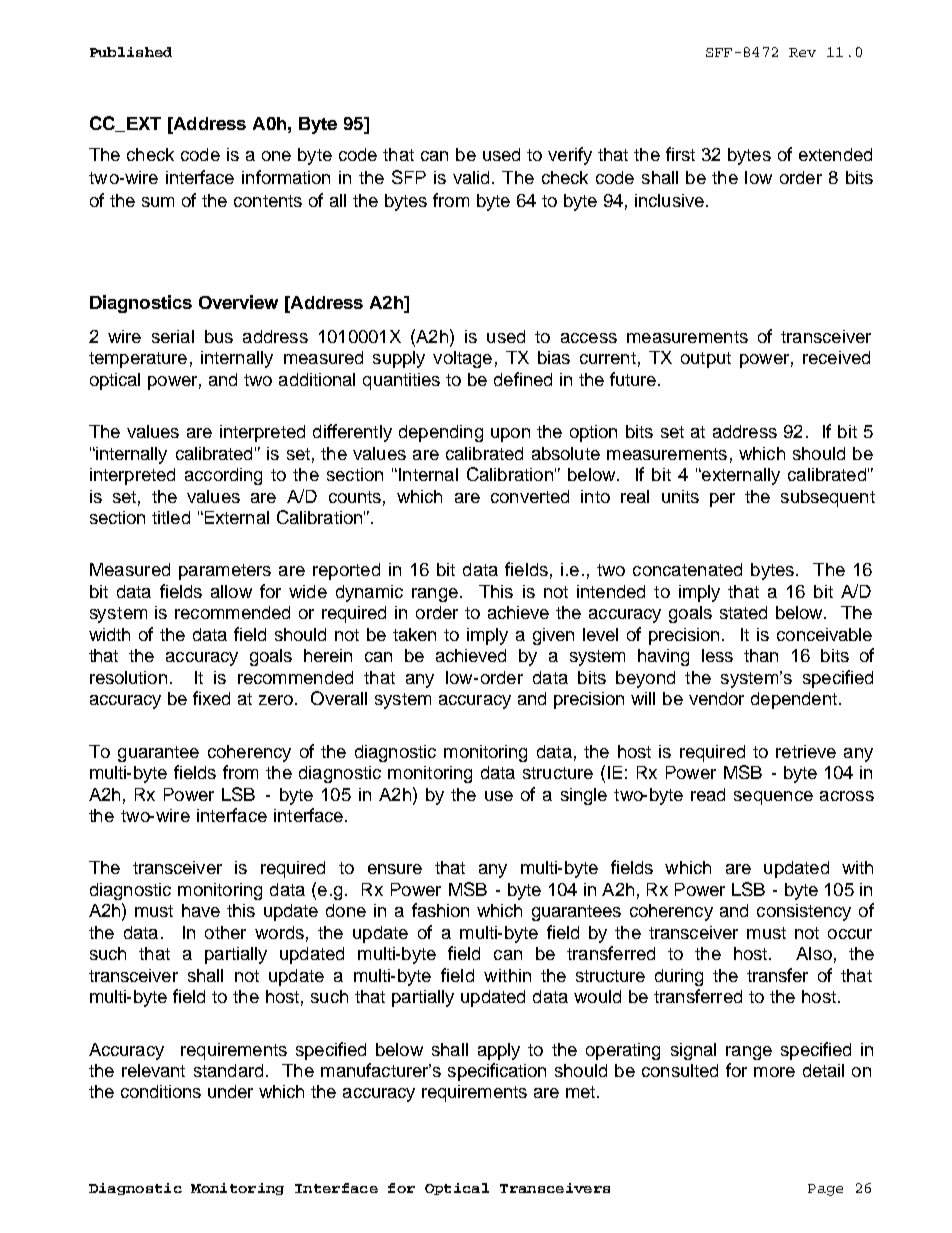  What do you see at coordinates (497, 1072) in the screenshot?
I see `specification` at bounding box center [497, 1072].
